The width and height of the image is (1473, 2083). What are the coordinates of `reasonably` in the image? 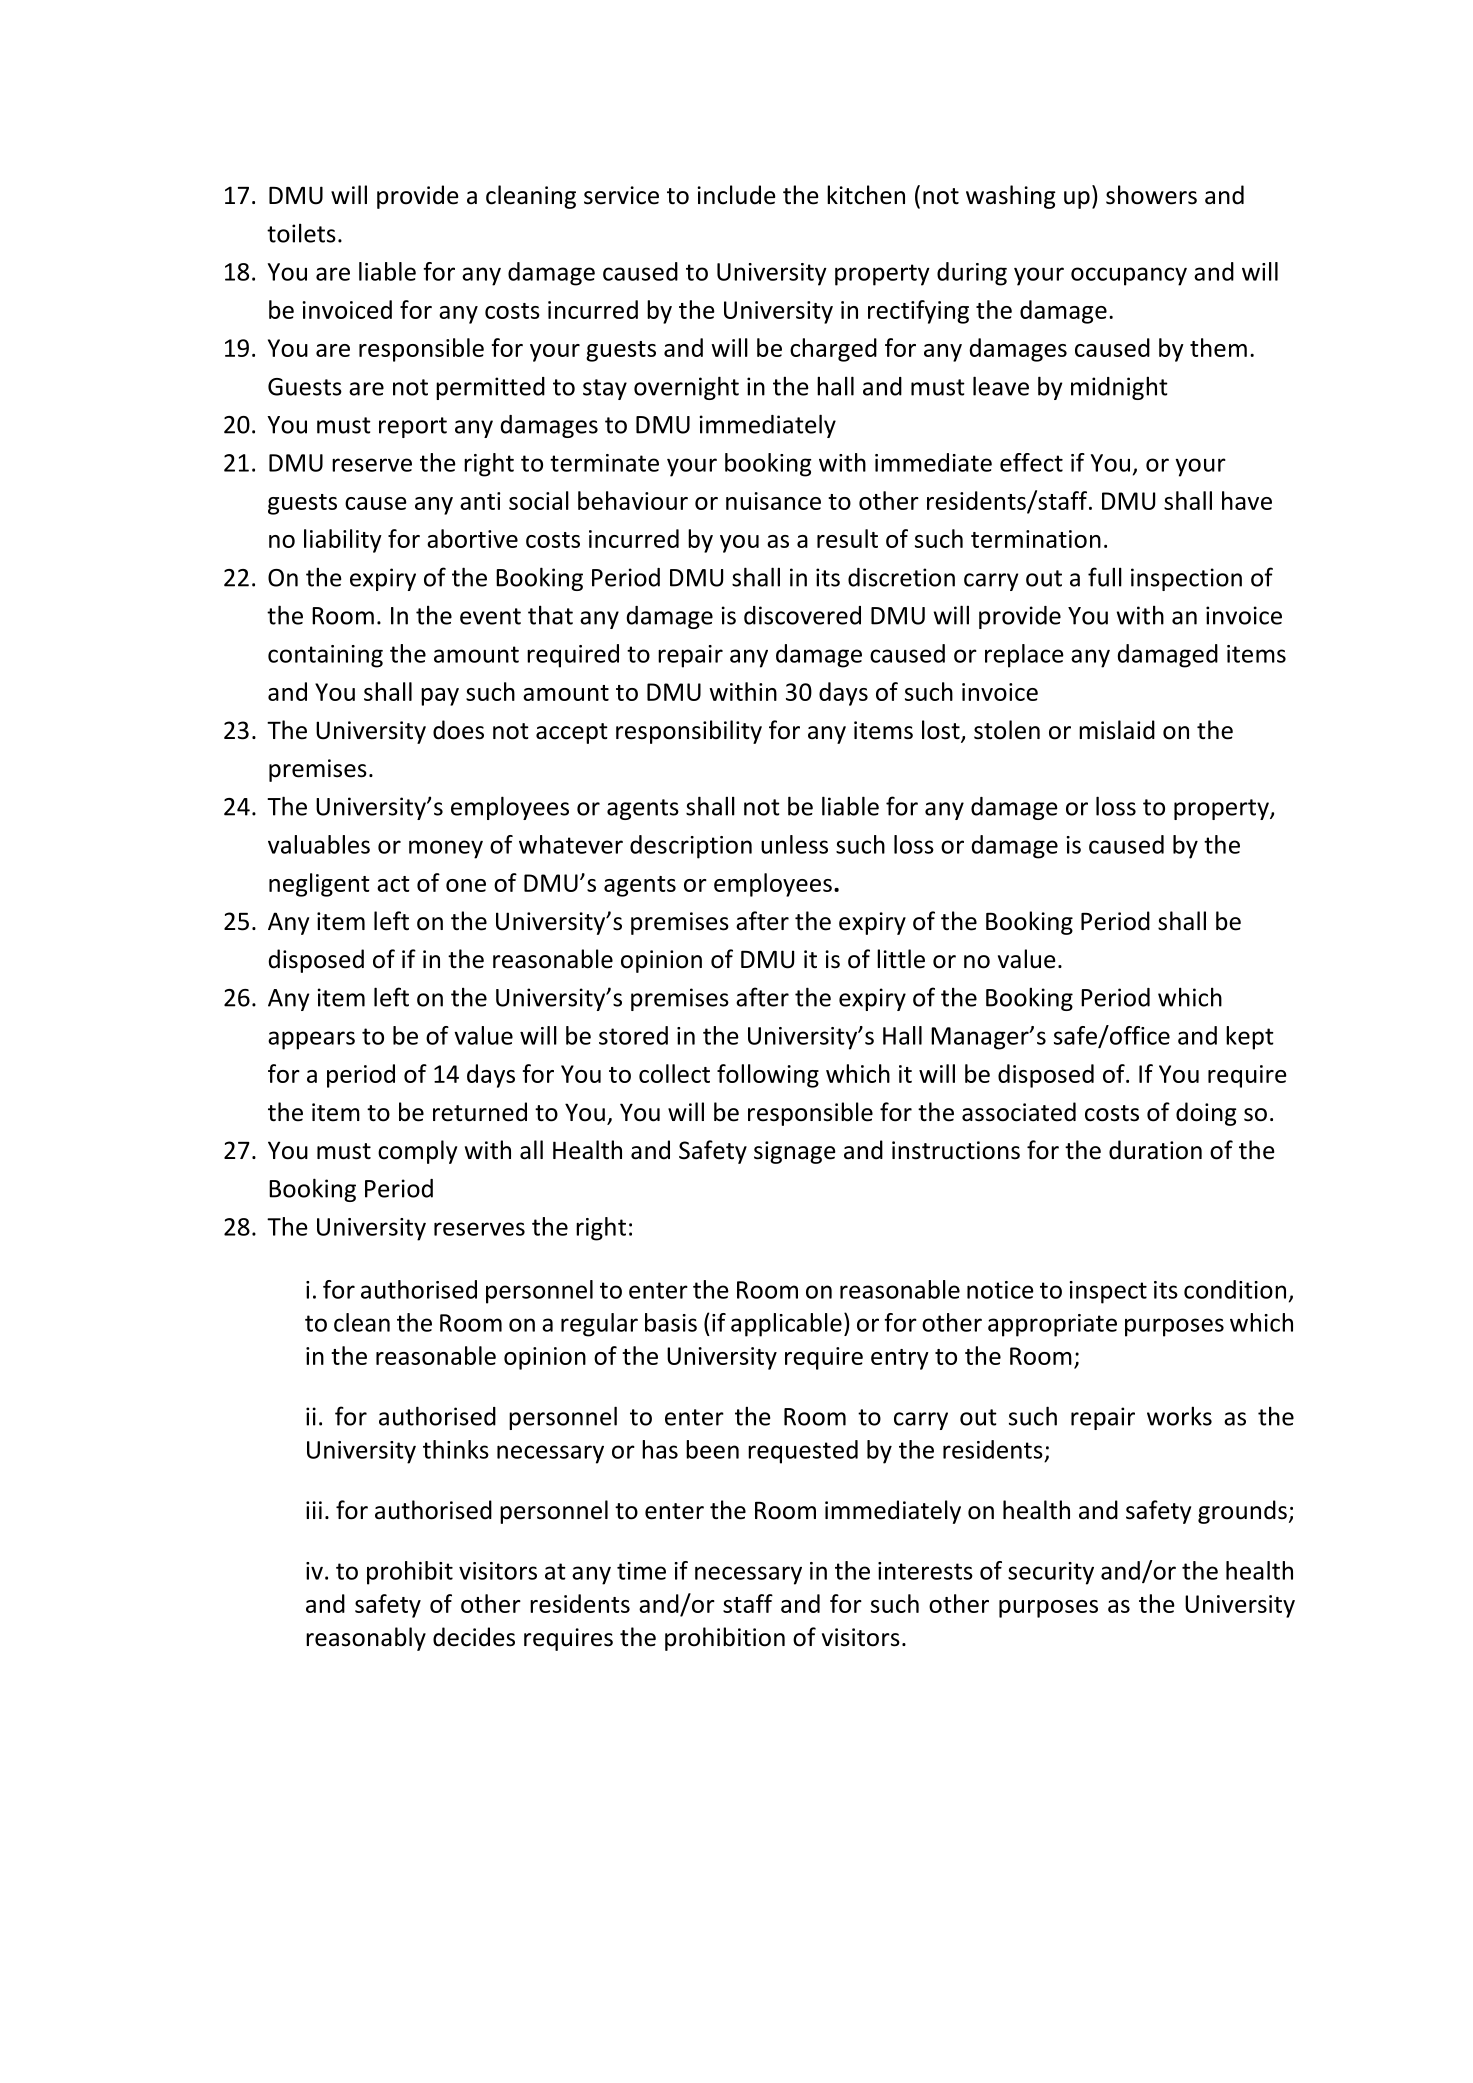 It's located at (366, 1639).
